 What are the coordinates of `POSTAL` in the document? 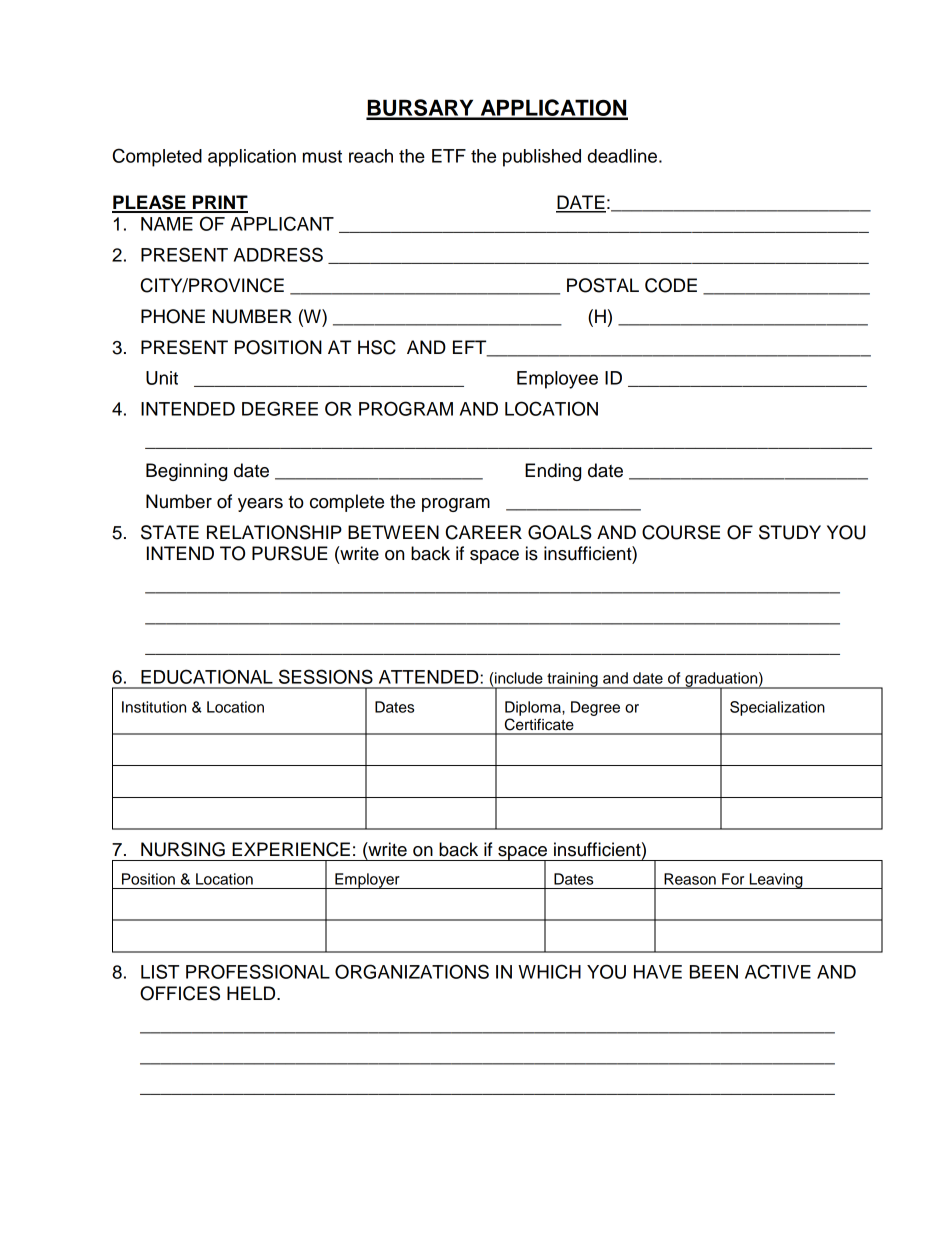 It's located at (603, 285).
